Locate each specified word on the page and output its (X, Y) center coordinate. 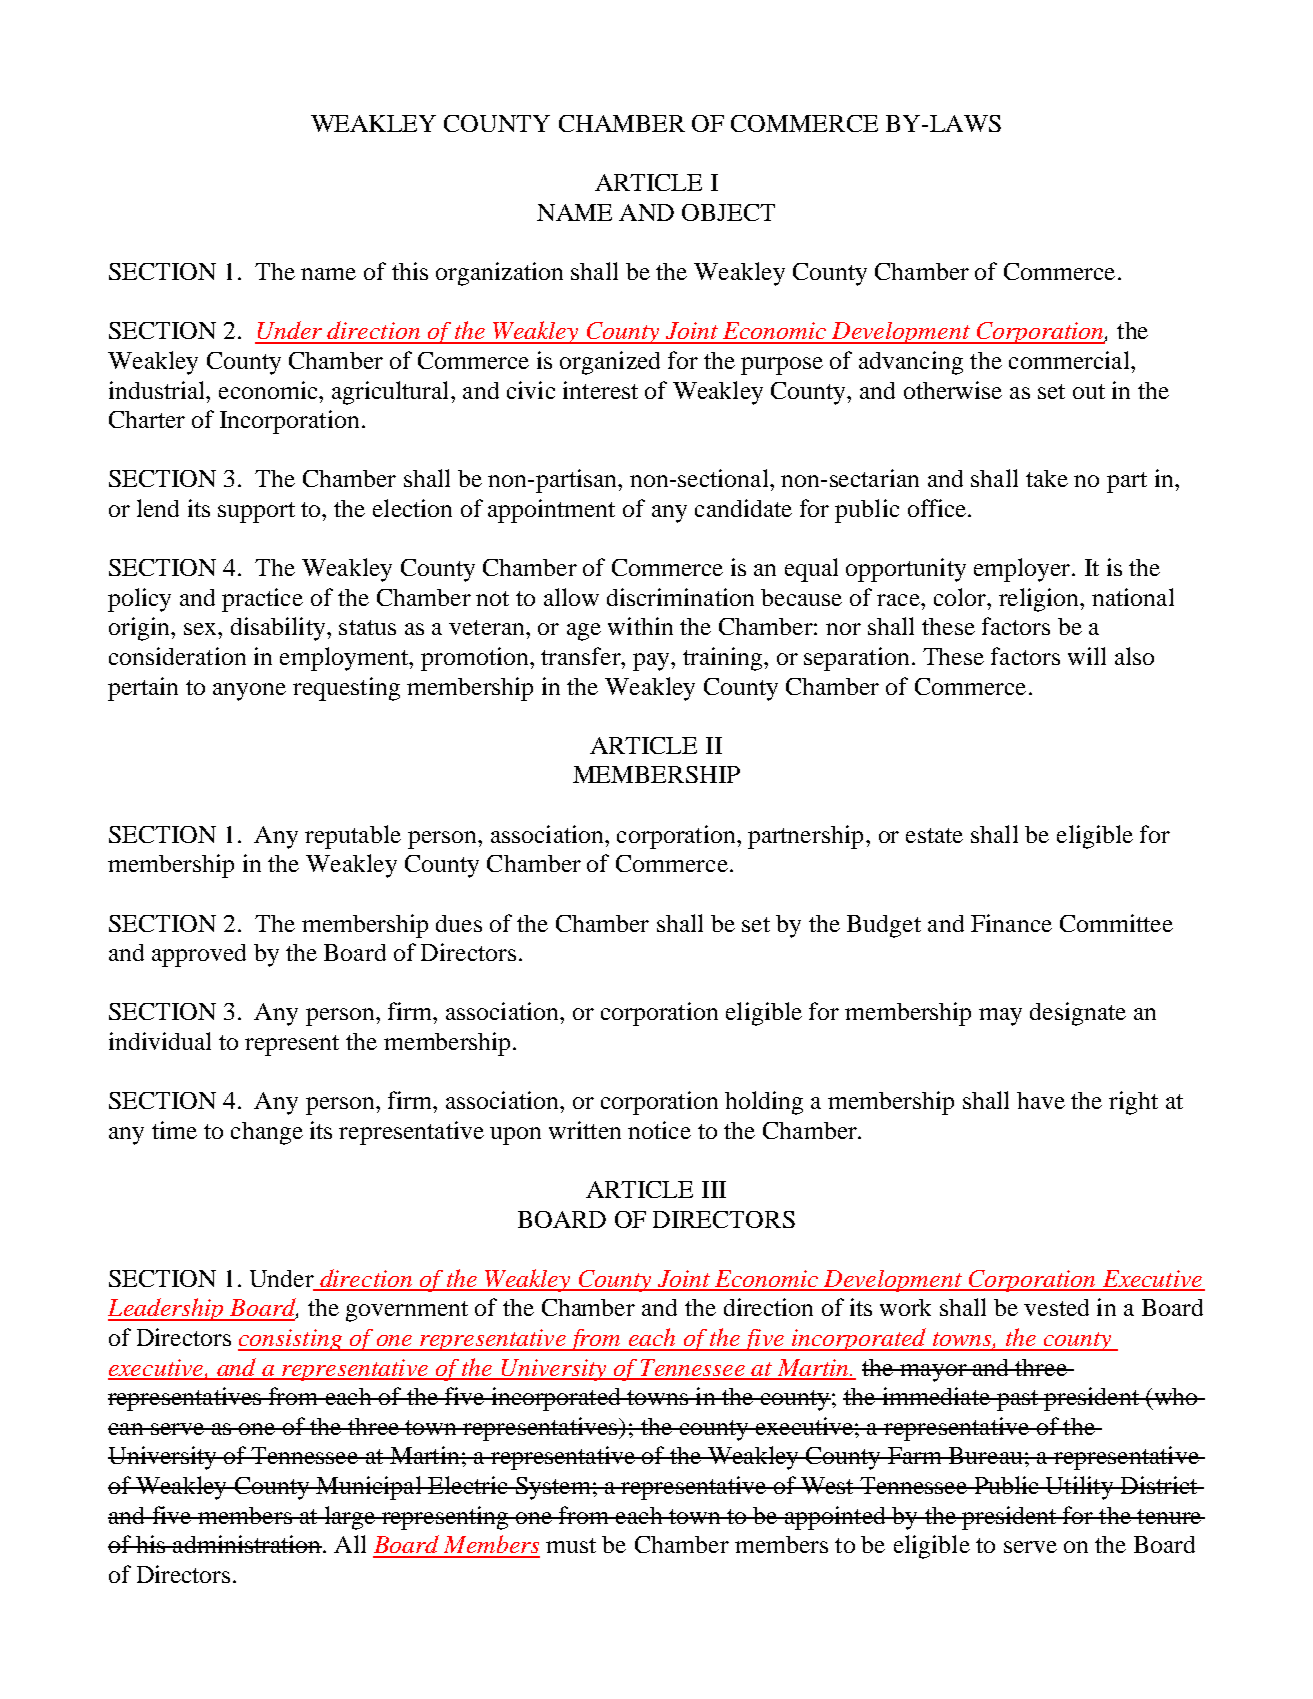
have (1041, 1100)
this (410, 271)
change (267, 1133)
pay (652, 662)
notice (659, 1130)
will (1087, 656)
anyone (249, 692)
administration (246, 1544)
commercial (1070, 360)
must (571, 1545)
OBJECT (728, 212)
